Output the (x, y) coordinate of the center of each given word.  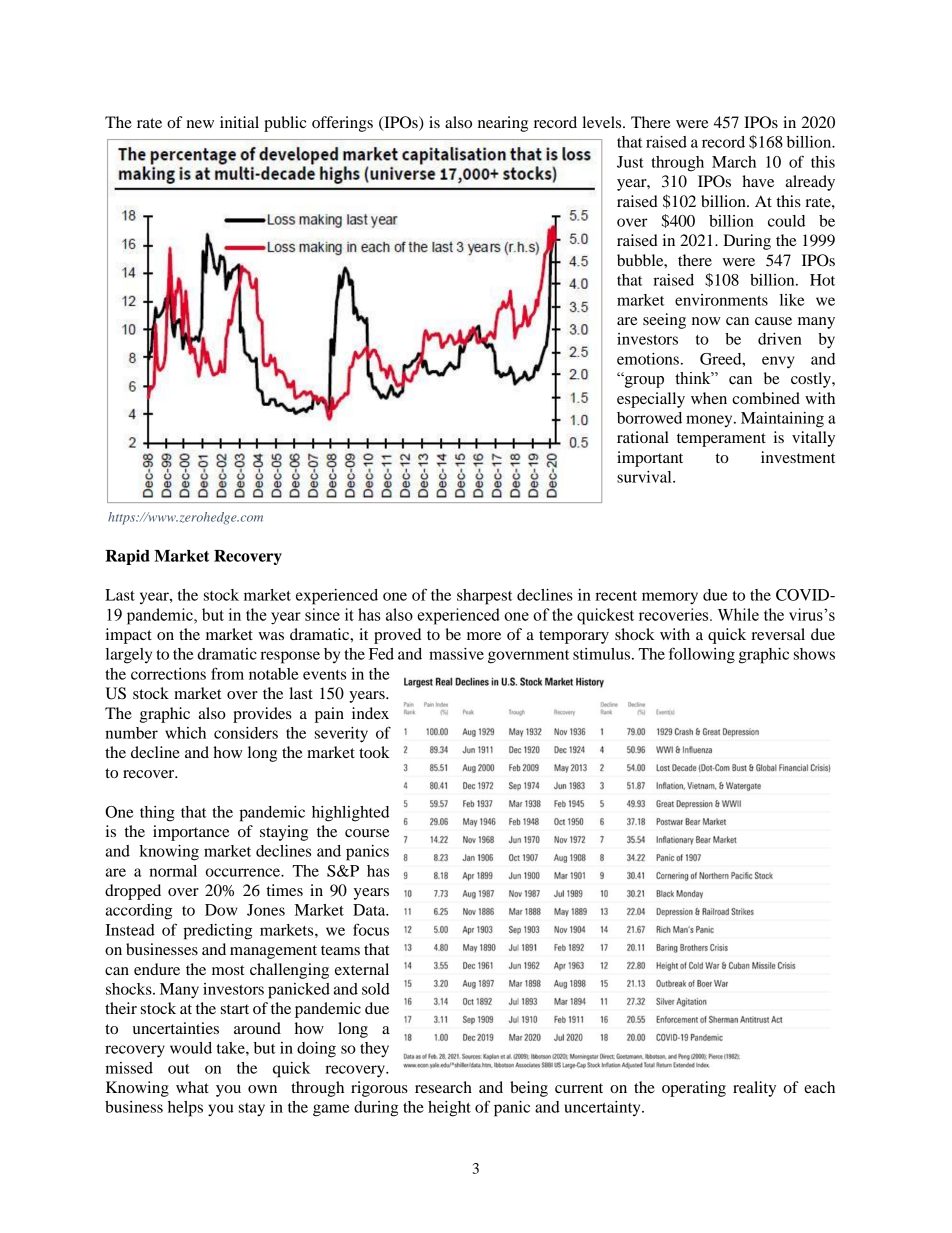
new (200, 124)
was (271, 636)
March (734, 162)
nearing (503, 124)
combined (766, 398)
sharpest (484, 597)
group (643, 381)
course (367, 833)
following (702, 655)
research (443, 1087)
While (738, 614)
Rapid (127, 557)
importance (191, 833)
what (192, 1087)
